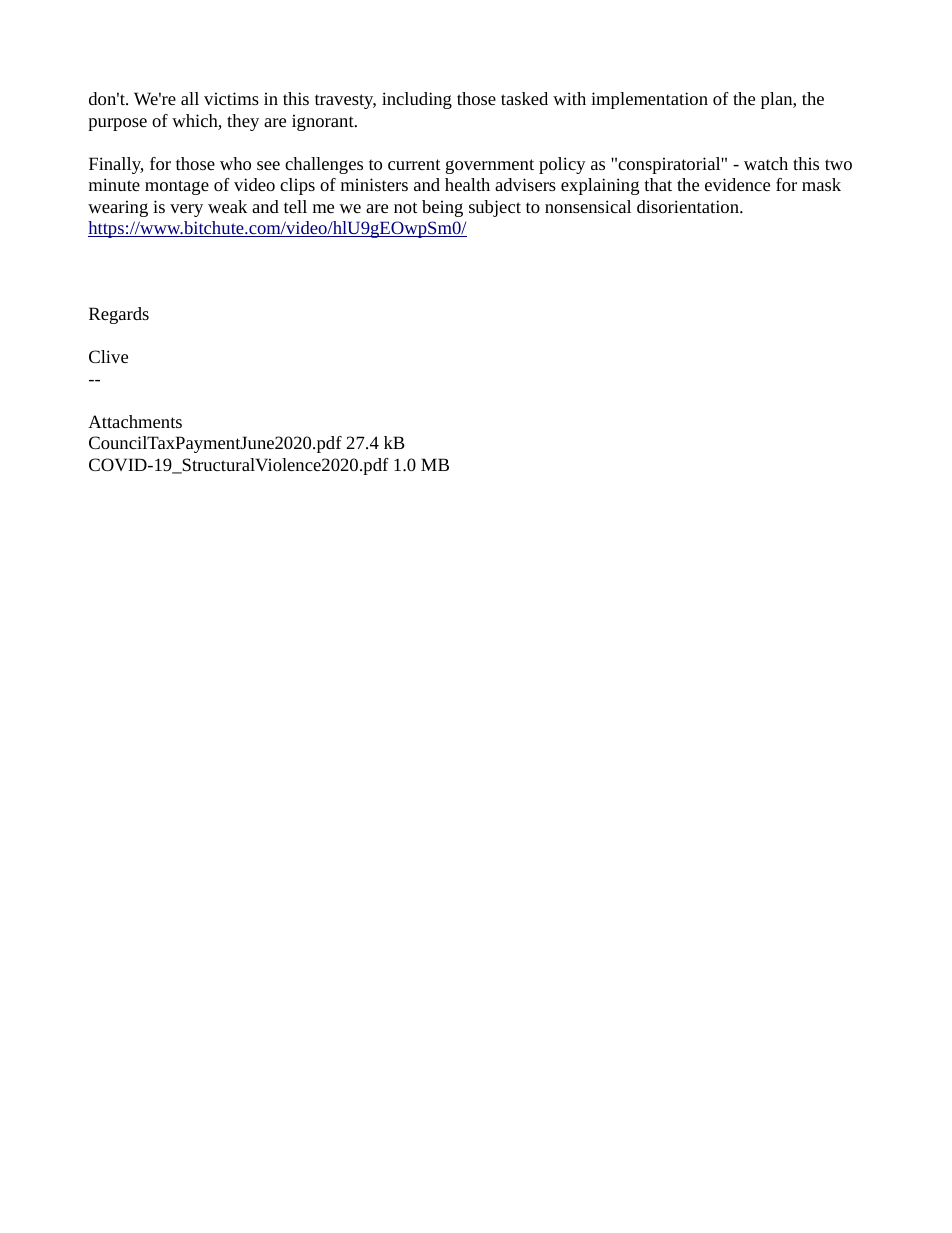 This document has height=1233, width=952. I want to click on subject, so click(495, 208).
